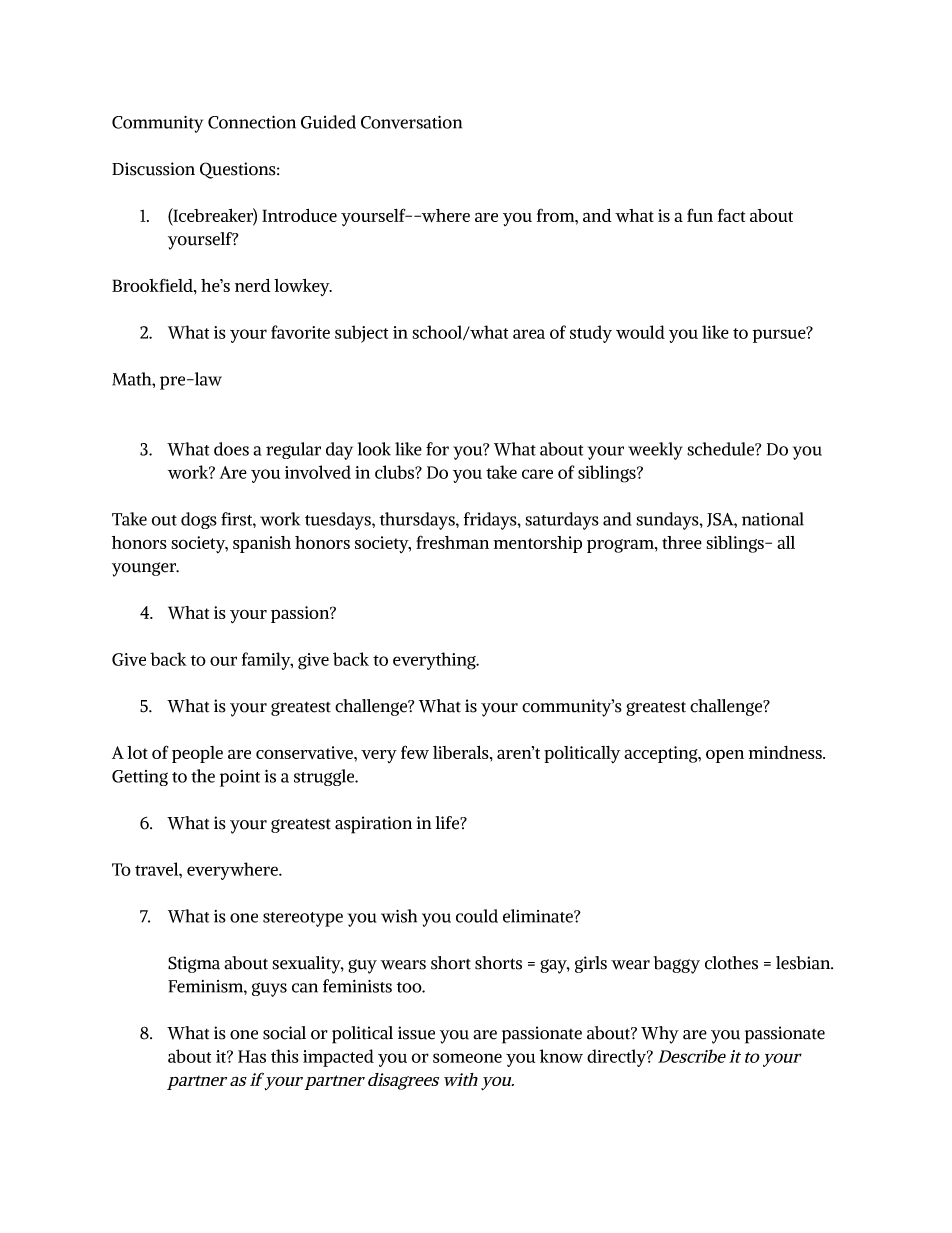 This screenshot has height=1233, width=952. What do you see at coordinates (197, 754) in the screenshot?
I see `people` at bounding box center [197, 754].
